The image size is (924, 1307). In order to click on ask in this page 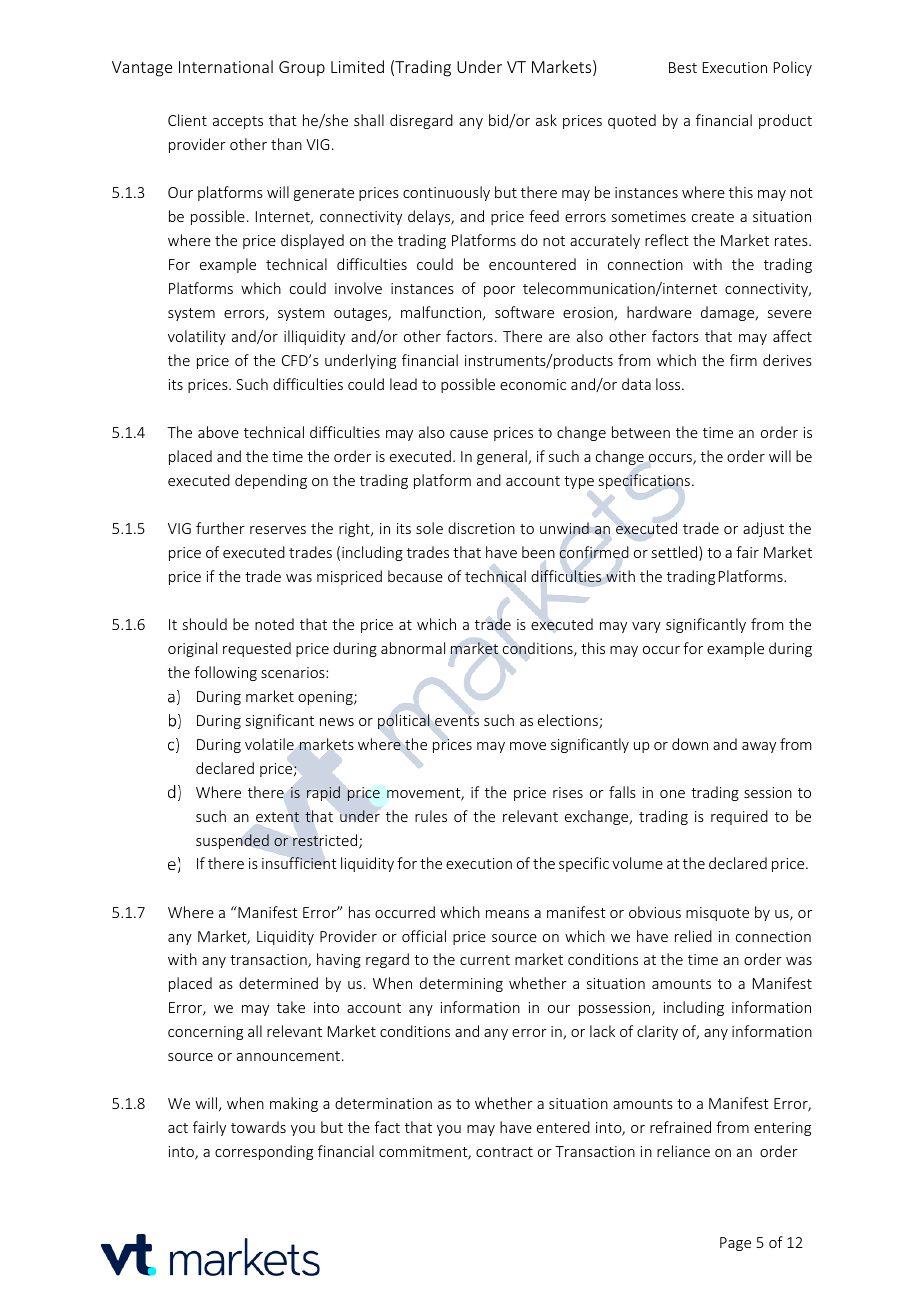, I will do `click(546, 120)`.
